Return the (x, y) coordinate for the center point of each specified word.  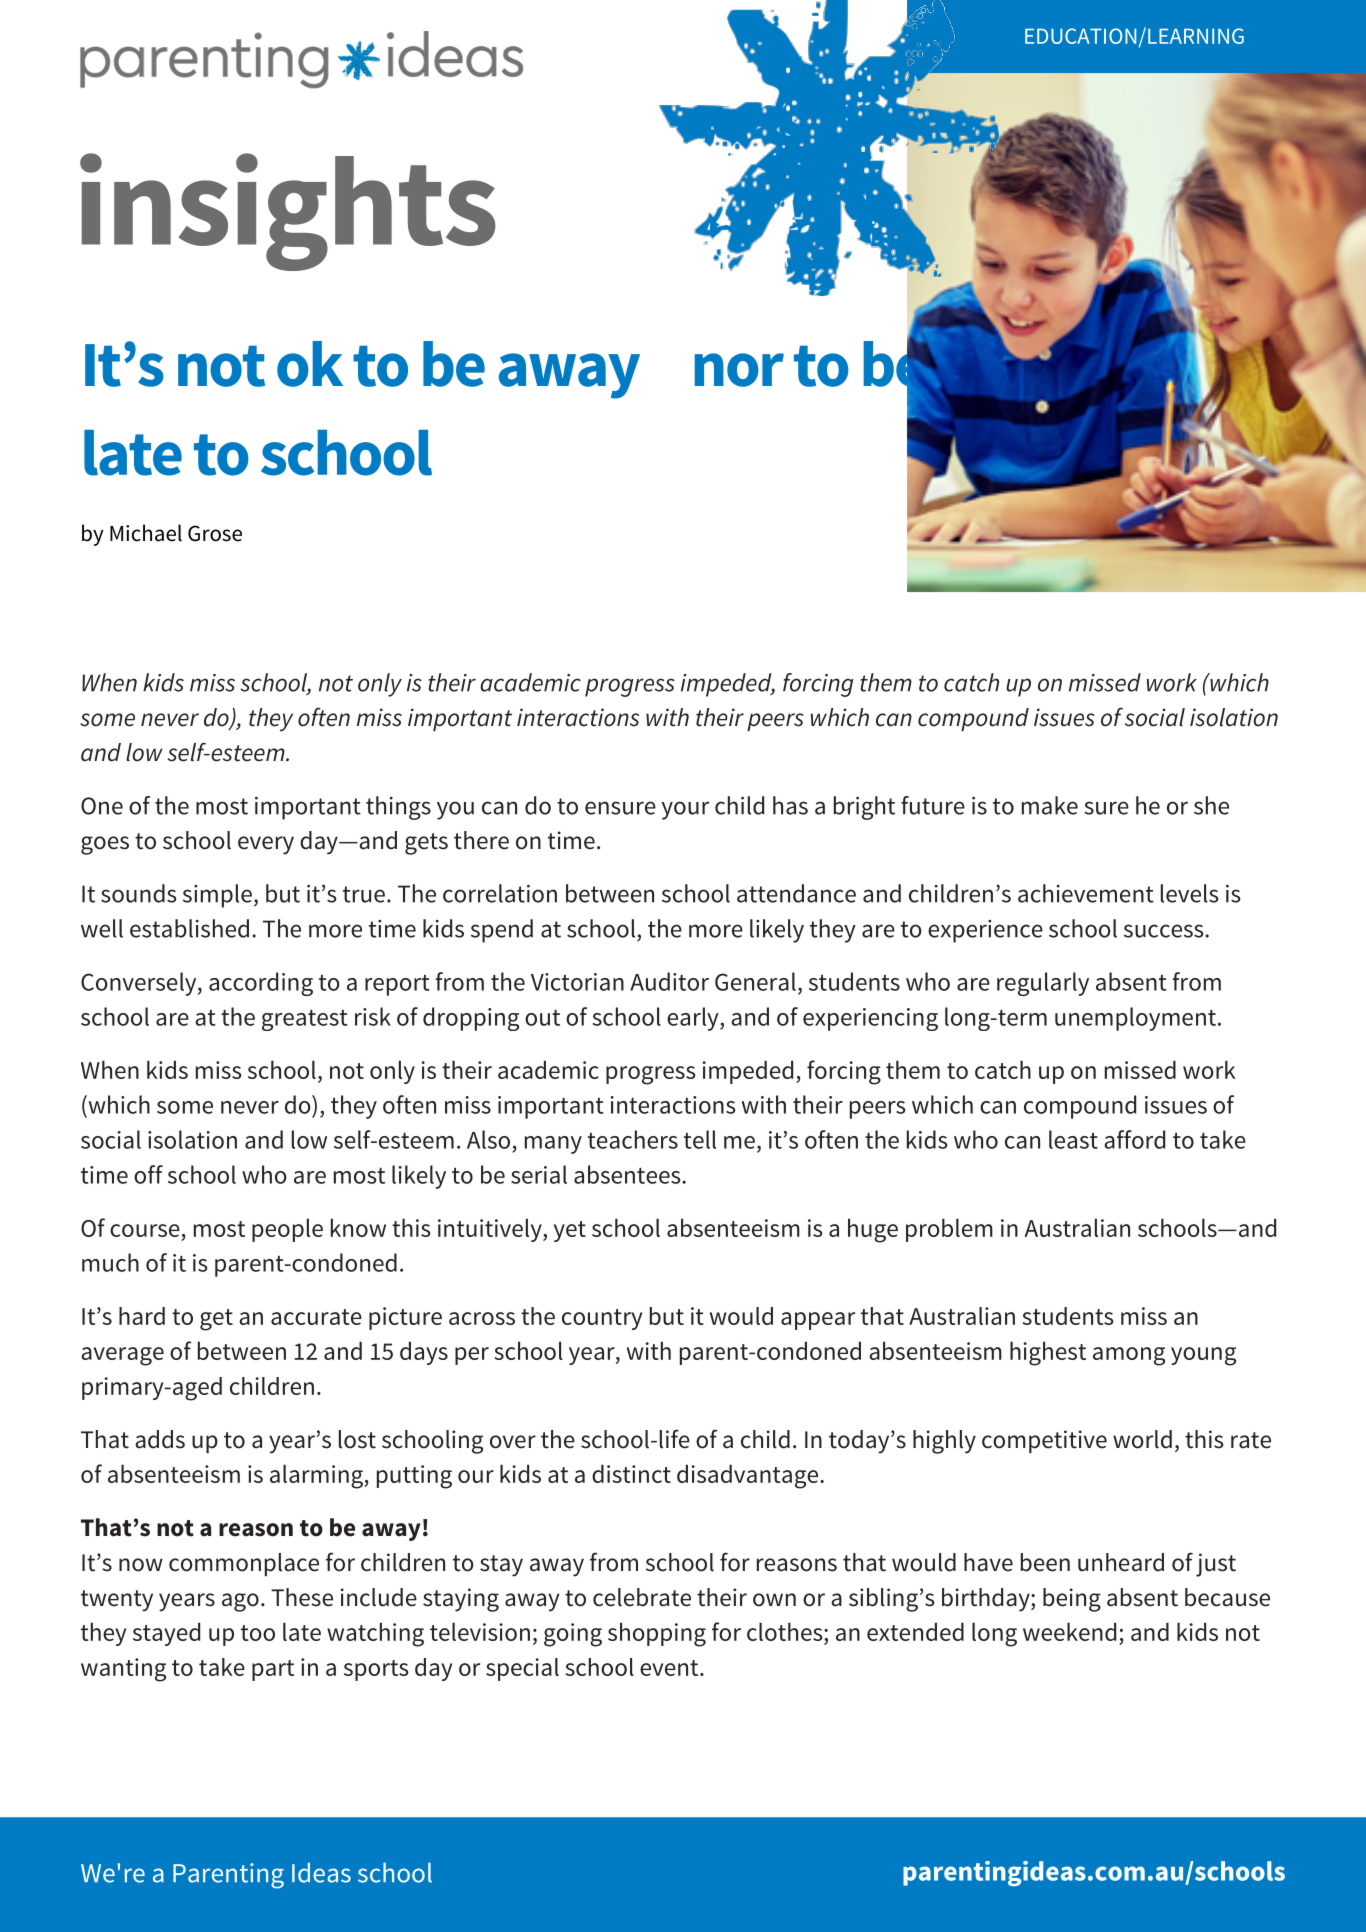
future (933, 805)
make (1050, 805)
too (258, 1633)
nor (739, 370)
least (1073, 1139)
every (266, 845)
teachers (633, 1139)
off (148, 1174)
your (685, 810)
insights (288, 212)
